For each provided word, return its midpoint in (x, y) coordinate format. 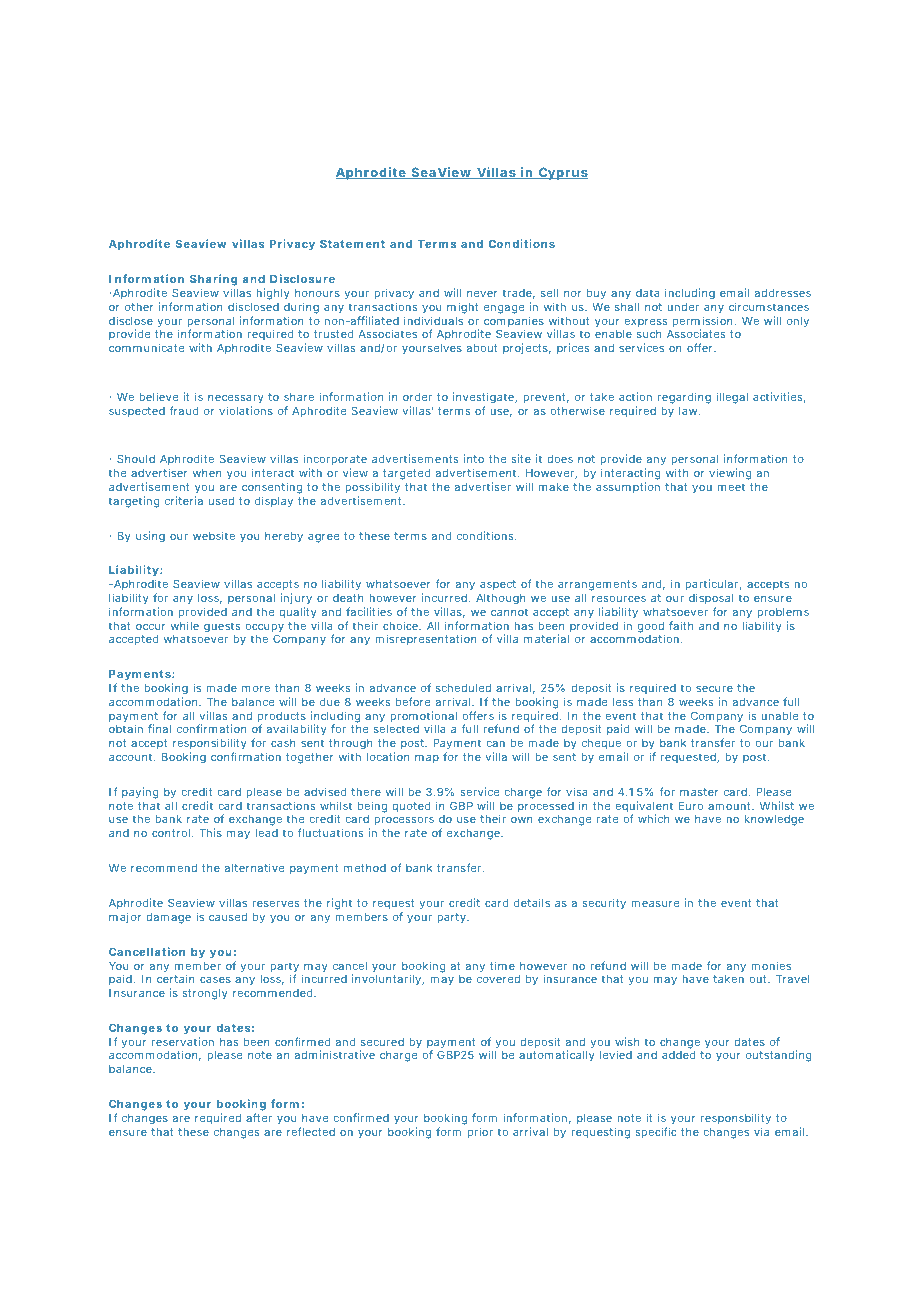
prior (480, 1132)
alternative (254, 867)
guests (222, 627)
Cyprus (562, 173)
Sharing (213, 281)
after (259, 1117)
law (689, 411)
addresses (783, 293)
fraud (184, 410)
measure (655, 904)
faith (681, 625)
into (474, 458)
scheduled (463, 688)
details (532, 902)
